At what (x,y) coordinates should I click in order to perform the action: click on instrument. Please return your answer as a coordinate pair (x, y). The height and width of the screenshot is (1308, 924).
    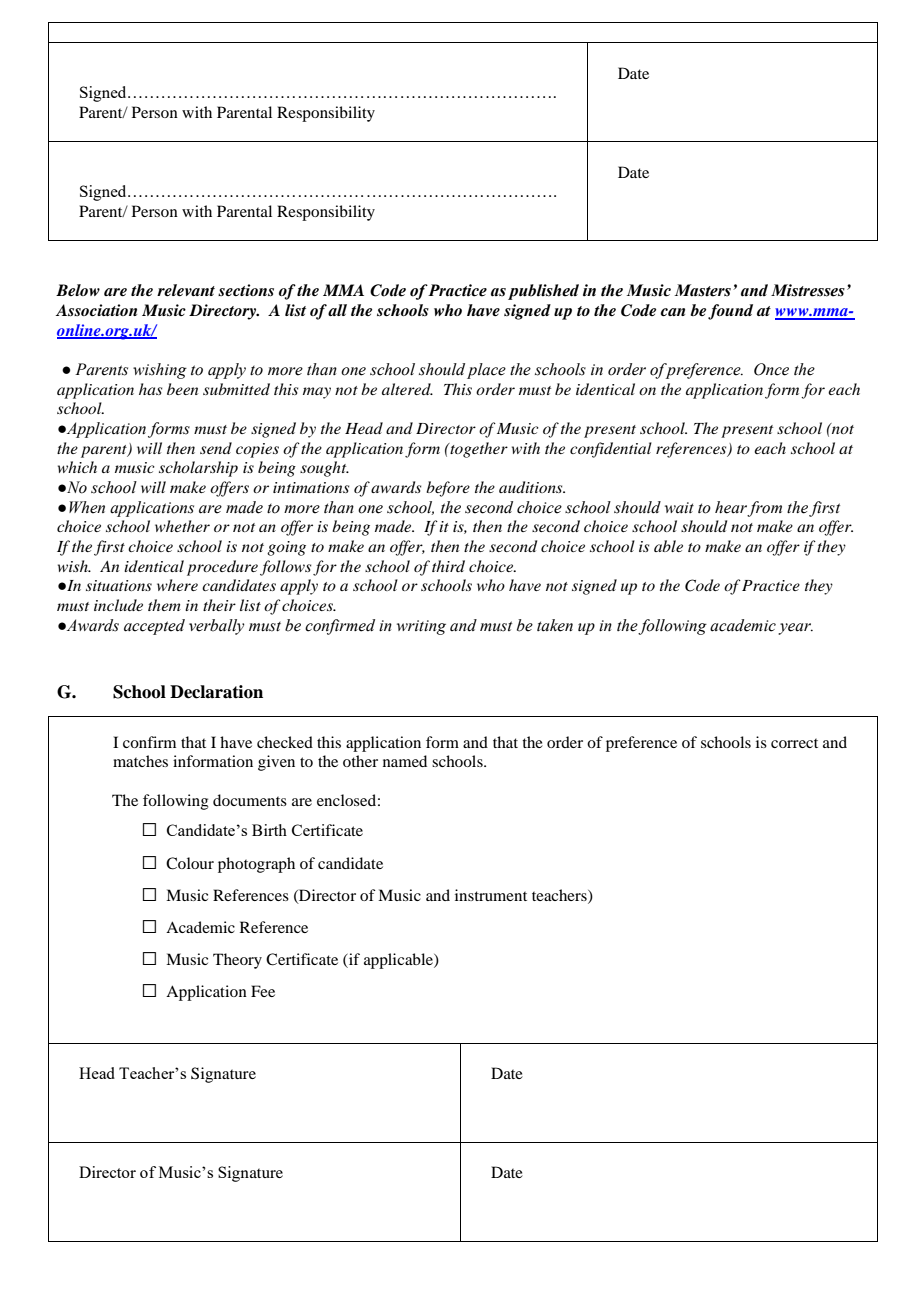
    Looking at the image, I should click on (491, 895).
